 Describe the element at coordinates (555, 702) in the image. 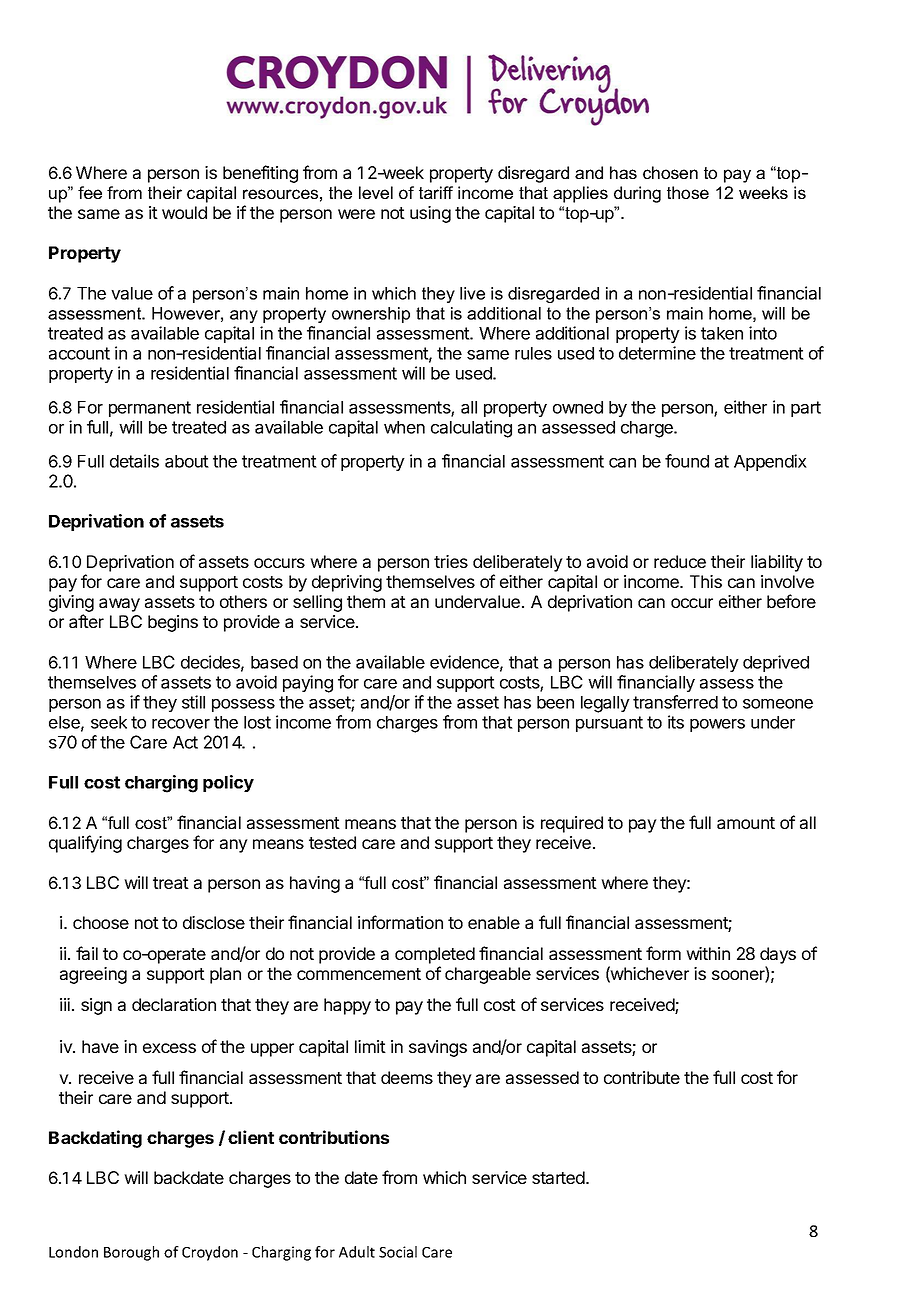

I see `been` at that location.
